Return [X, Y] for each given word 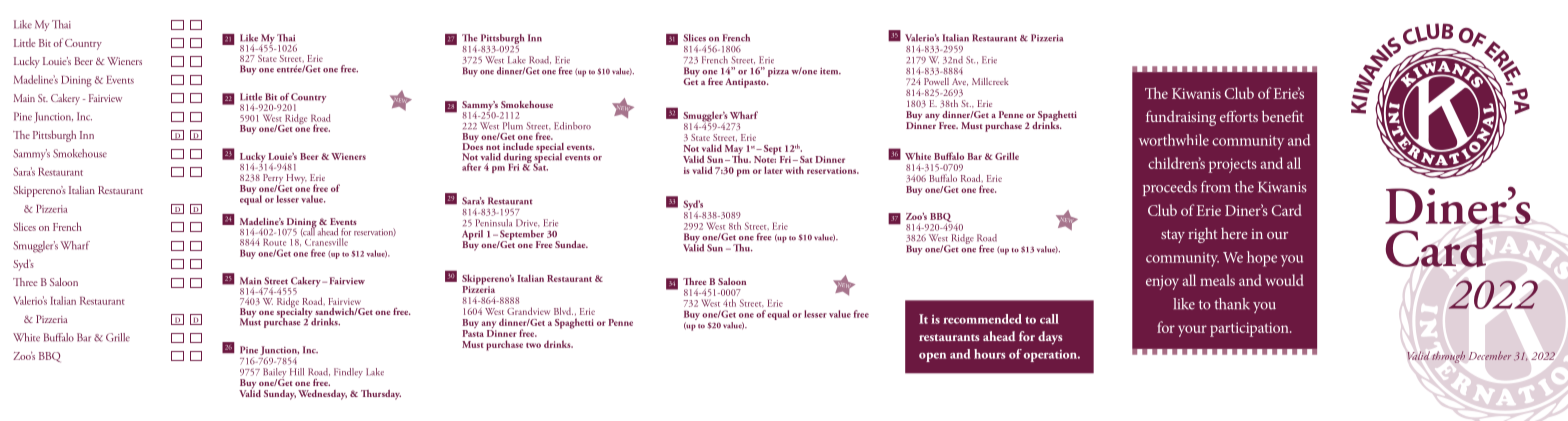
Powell [936, 81]
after [471, 167]
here [1234, 233]
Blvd [563, 311]
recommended [982, 319]
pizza [778, 72]
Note [765, 158]
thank [1232, 304]
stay [1173, 236]
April [472, 236]
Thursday [381, 395]
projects [1233, 165]
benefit [1283, 116]
